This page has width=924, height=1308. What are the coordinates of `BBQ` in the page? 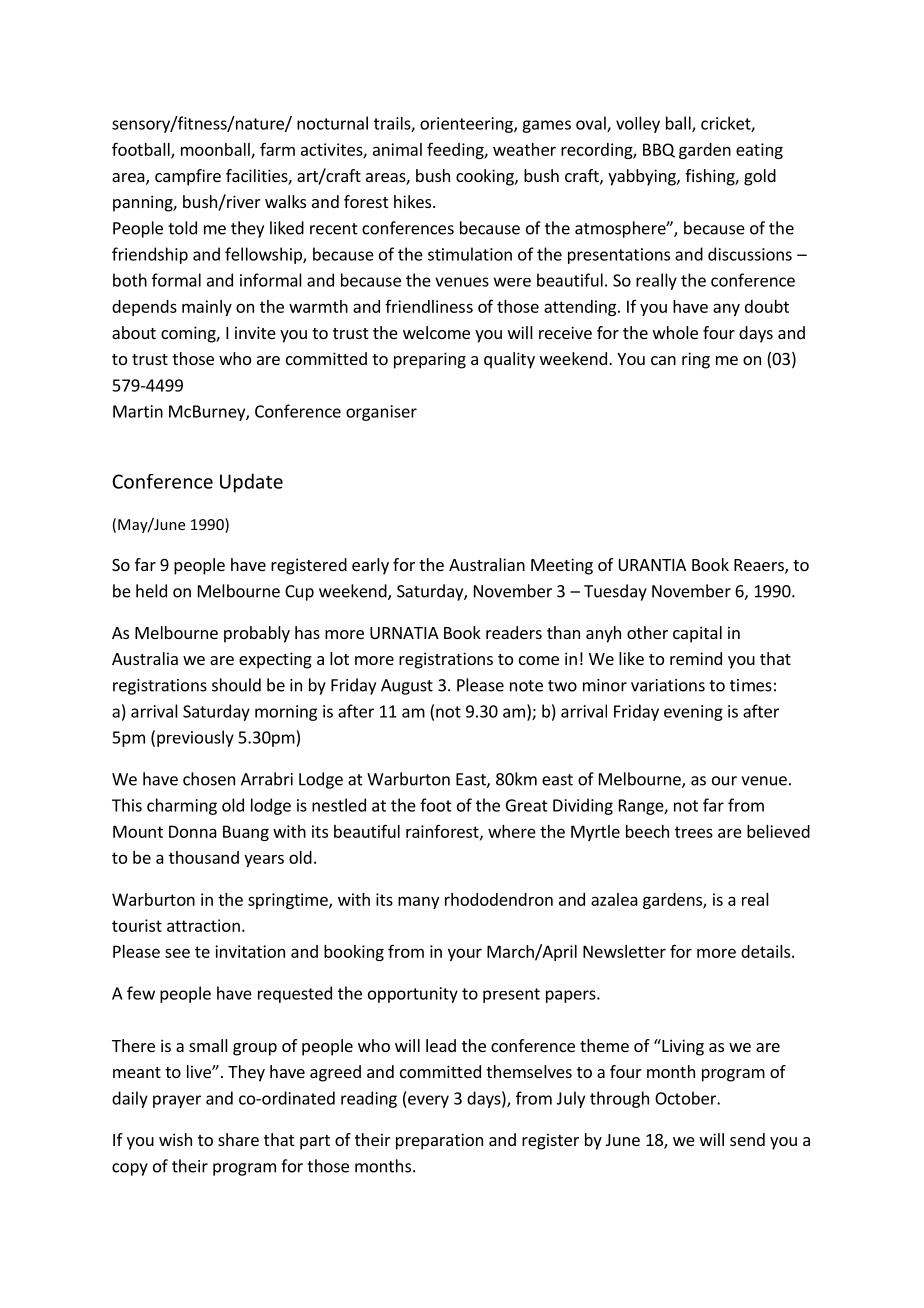 It's located at (659, 150).
